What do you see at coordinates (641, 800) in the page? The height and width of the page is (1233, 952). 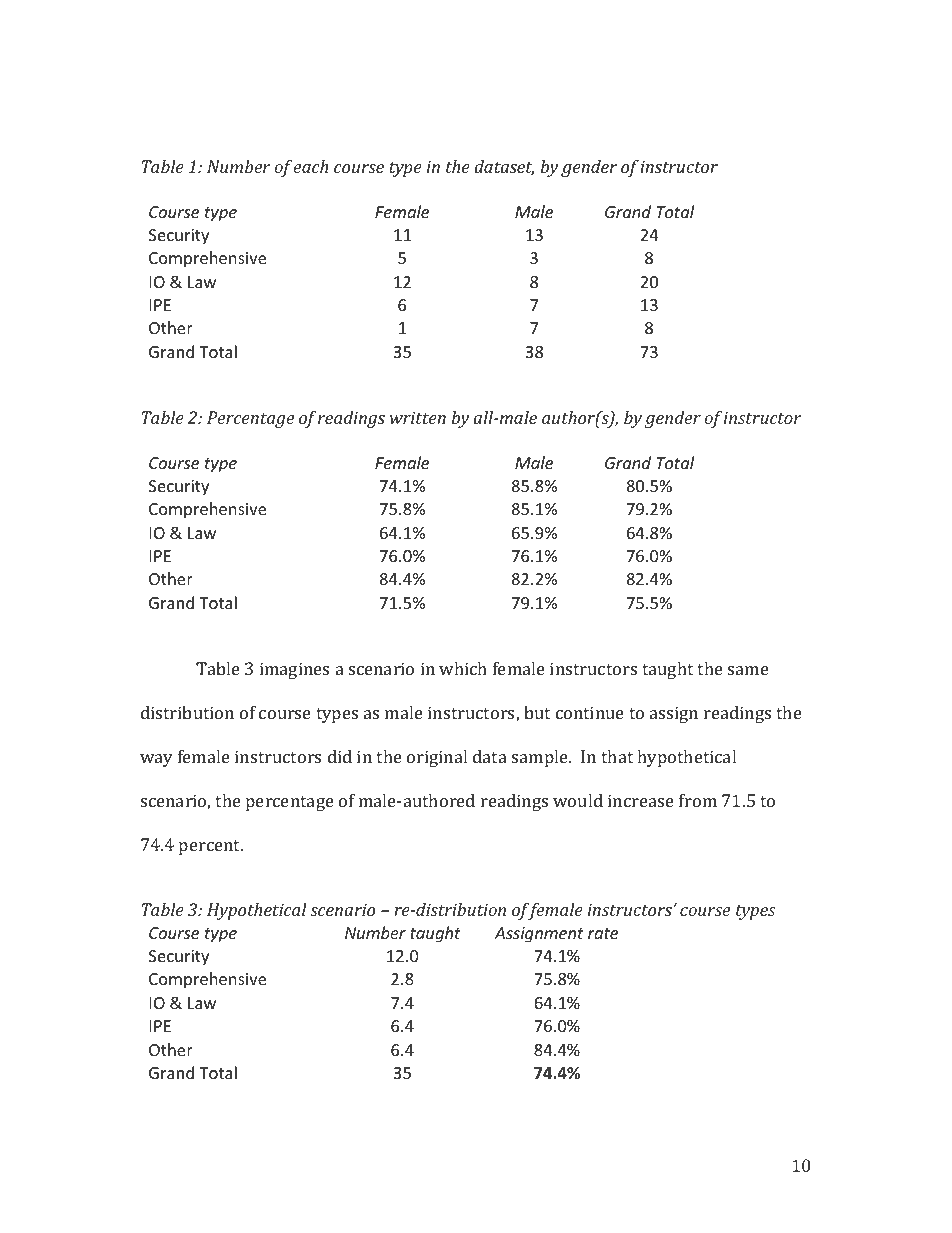 I see `increase` at bounding box center [641, 800].
